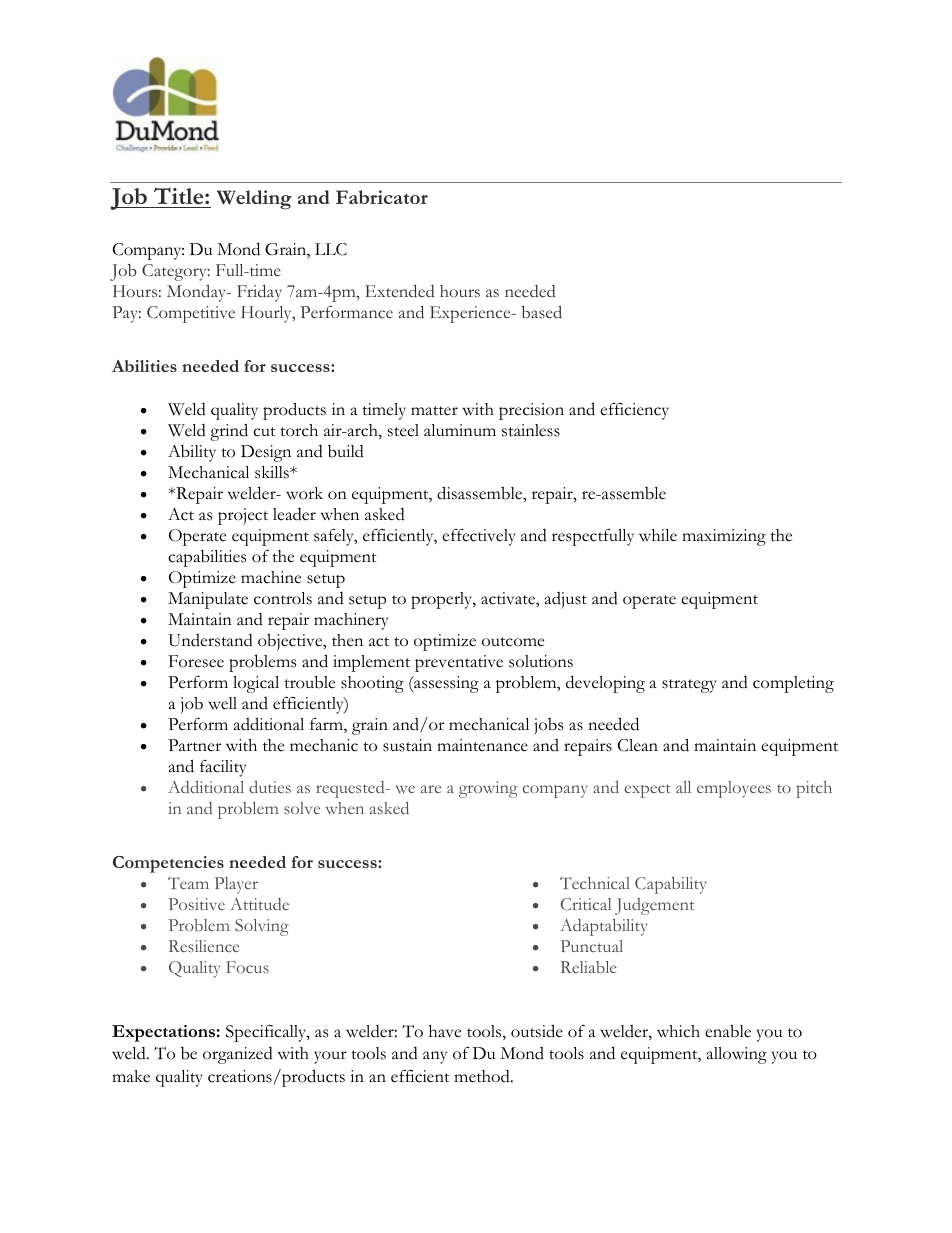  What do you see at coordinates (331, 249) in the document?
I see `LLC` at bounding box center [331, 249].
